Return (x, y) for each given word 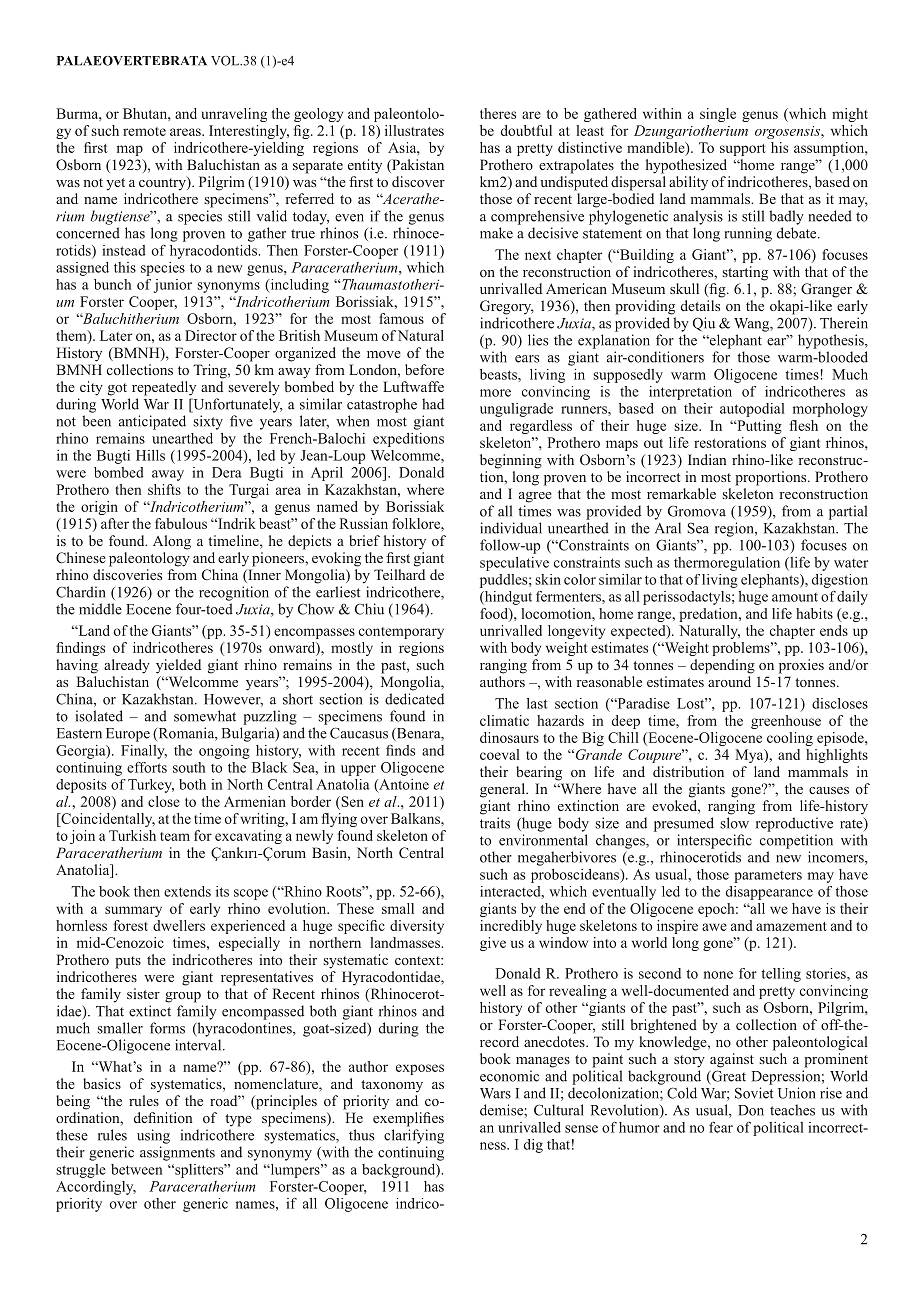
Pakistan (417, 166)
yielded (178, 666)
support (743, 150)
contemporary (401, 633)
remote (144, 131)
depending (722, 666)
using (153, 1136)
